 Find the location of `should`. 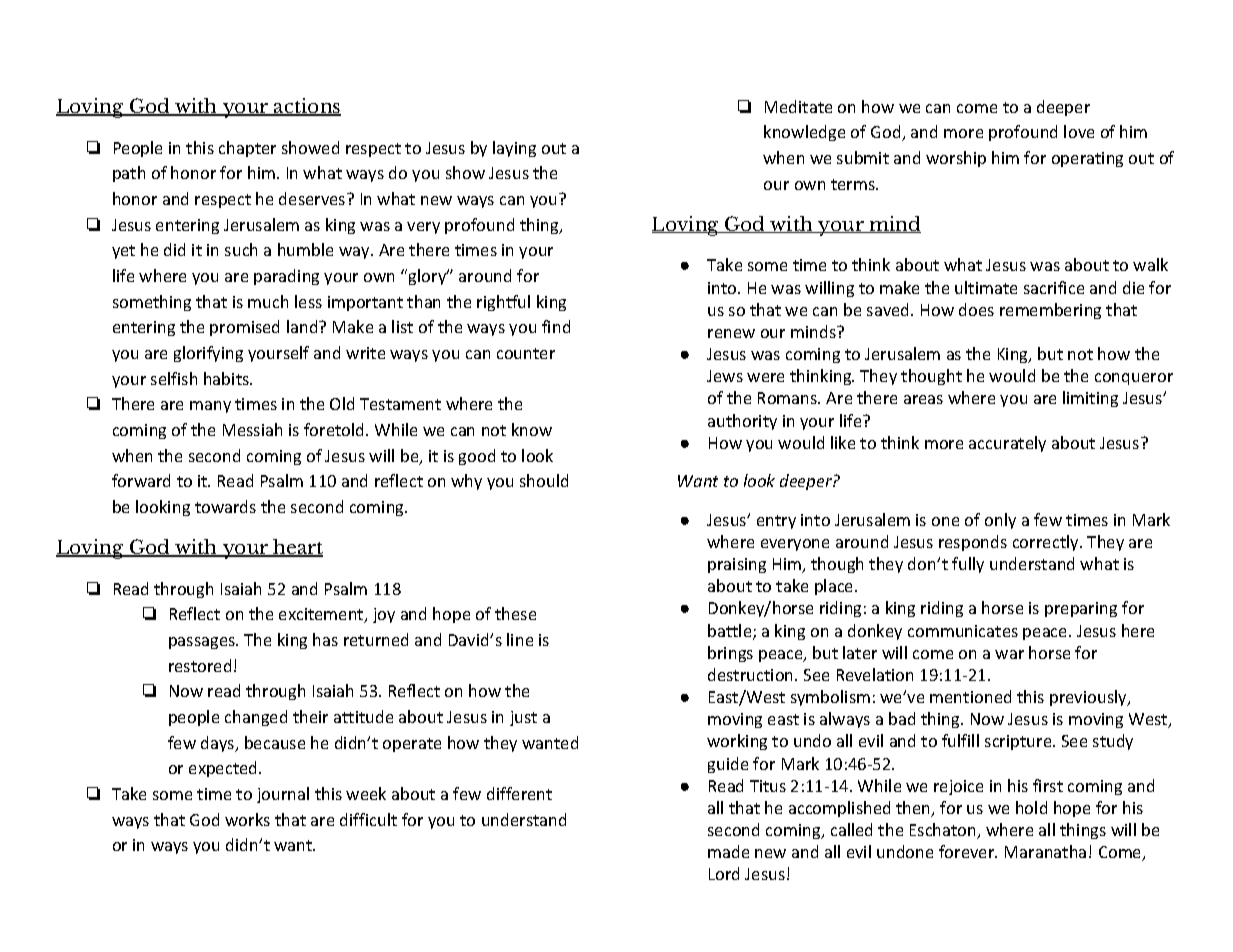

should is located at coordinates (544, 480).
